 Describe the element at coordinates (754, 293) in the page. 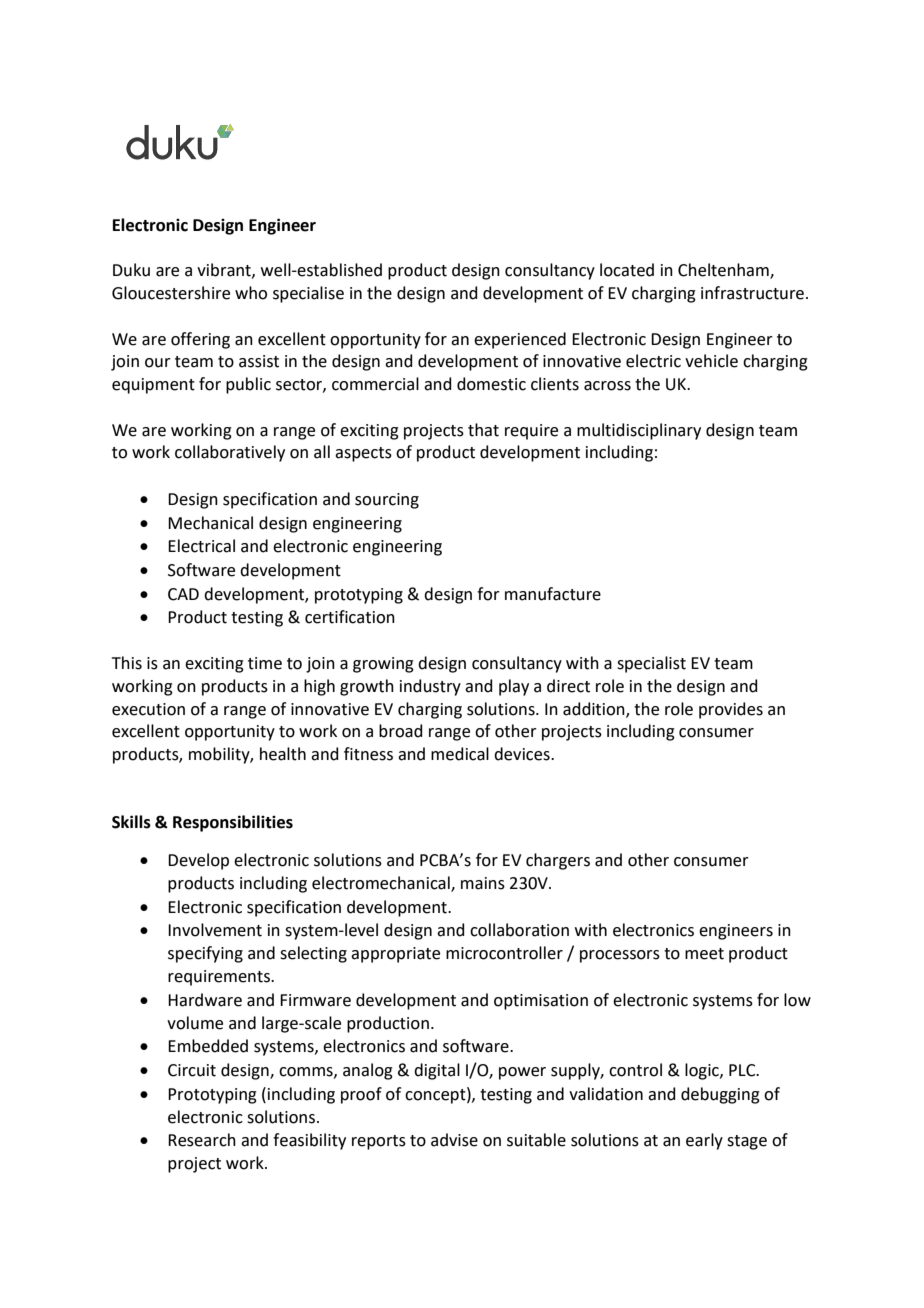

I see `infrastructure` at that location.
